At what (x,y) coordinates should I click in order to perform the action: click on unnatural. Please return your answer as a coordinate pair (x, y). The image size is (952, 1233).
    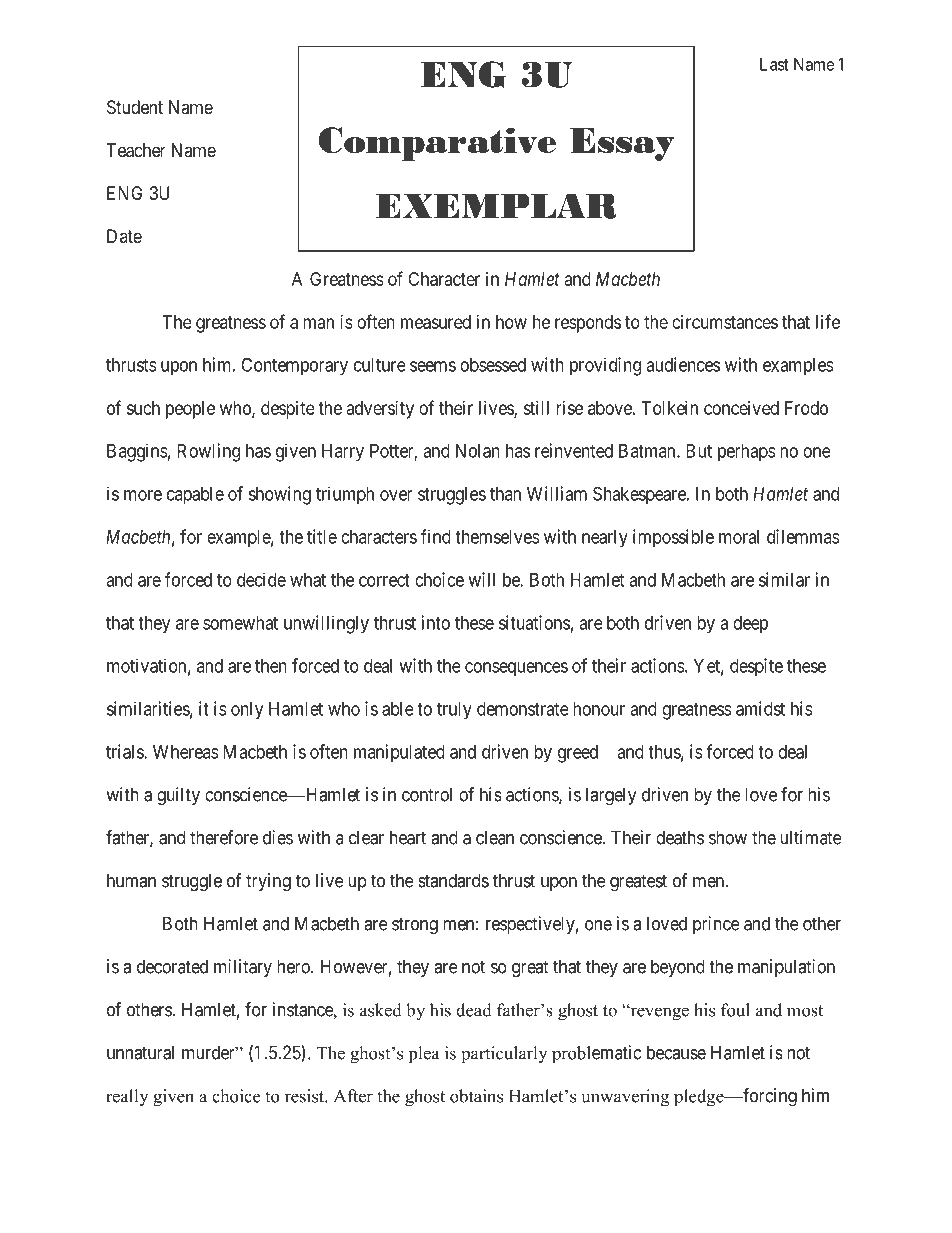
    Looking at the image, I should click on (140, 1052).
